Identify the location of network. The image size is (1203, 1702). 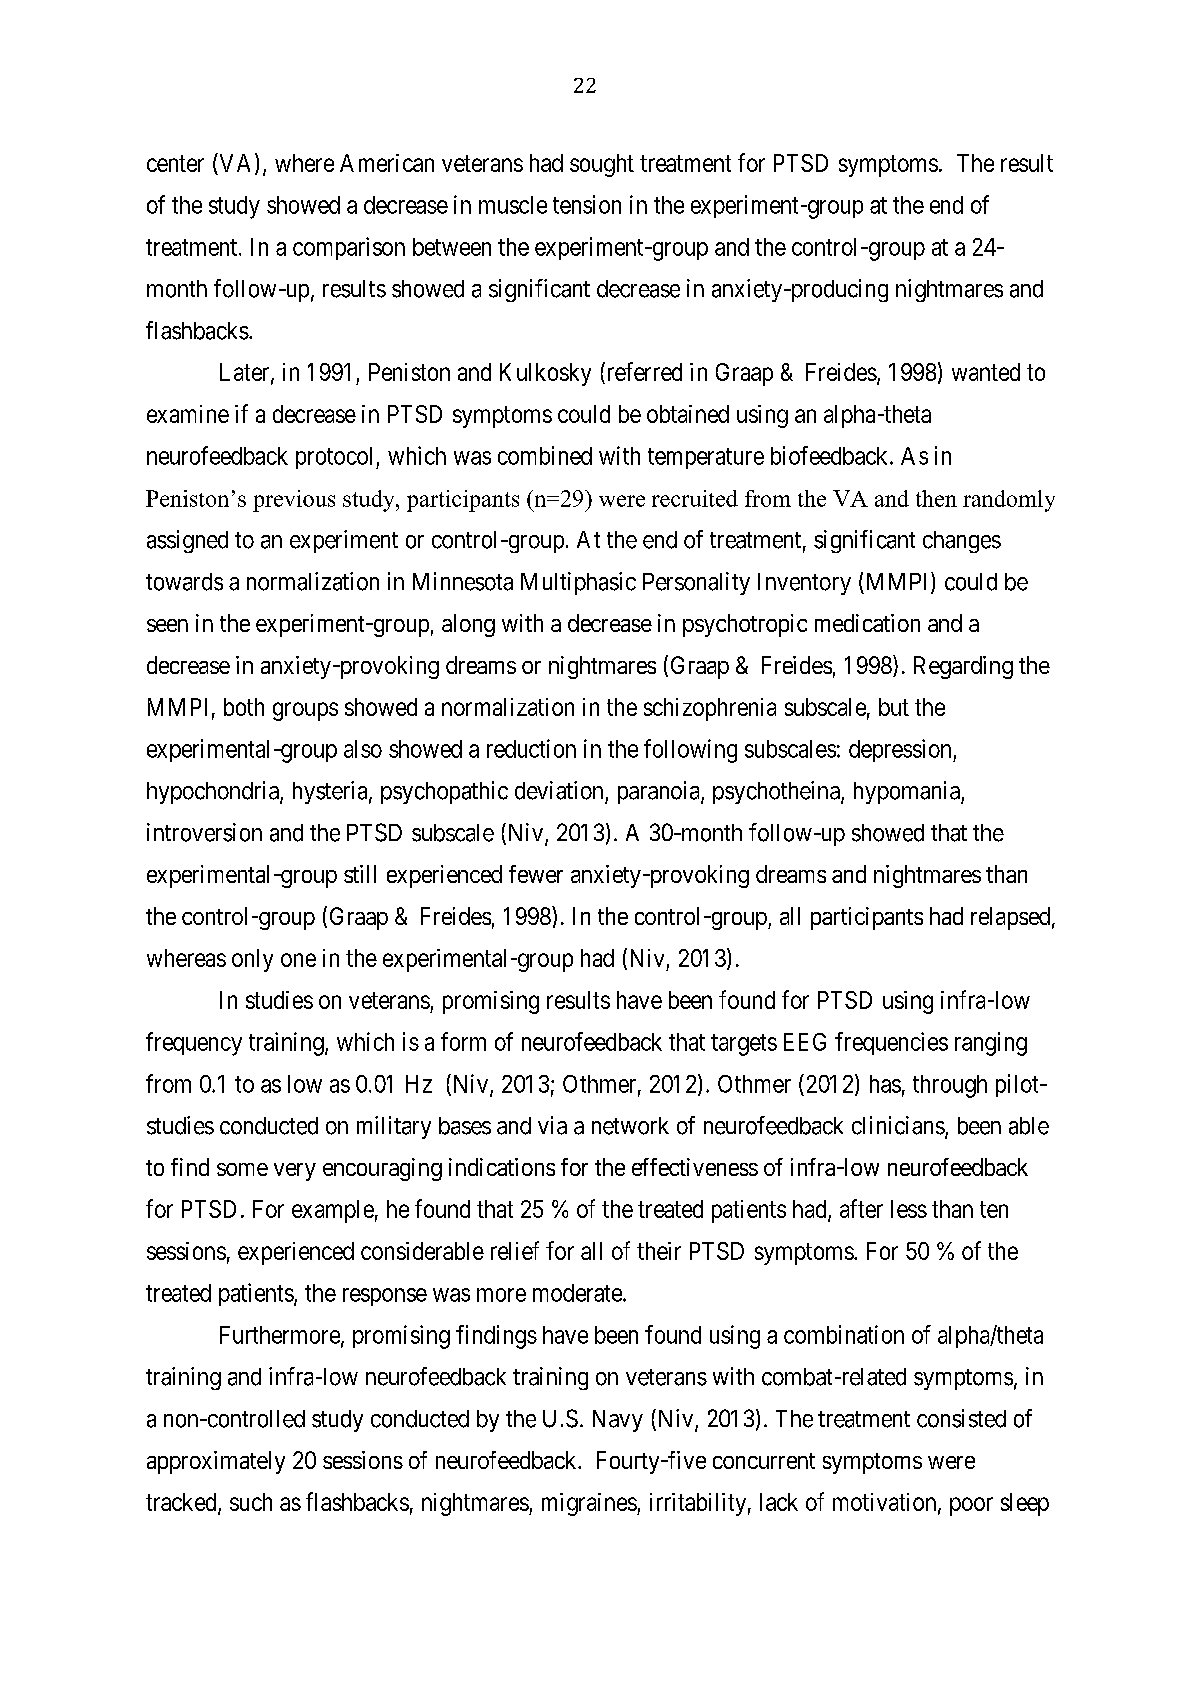
(630, 1126).
